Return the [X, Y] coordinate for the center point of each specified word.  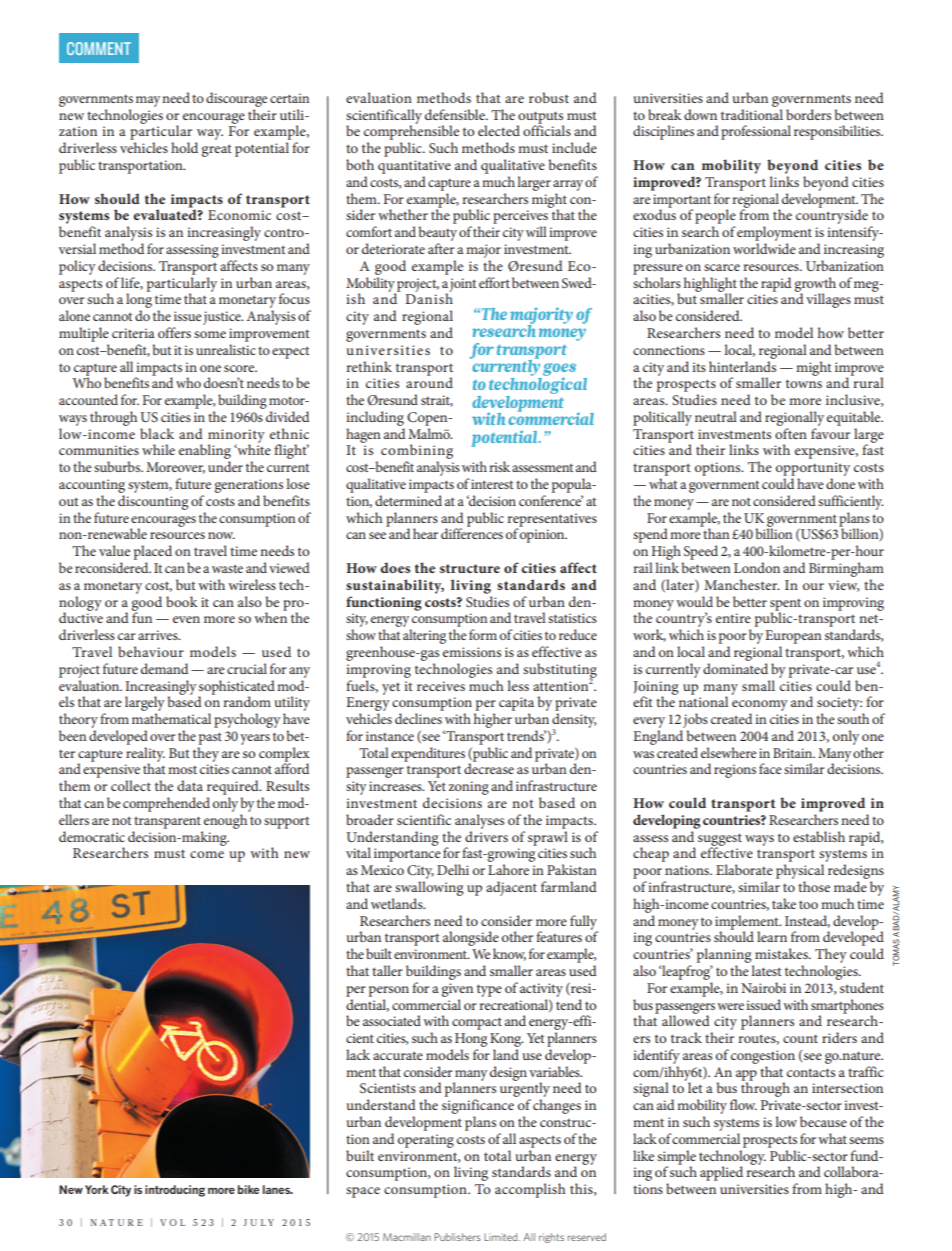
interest [492, 484]
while [158, 449]
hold [184, 147]
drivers [486, 836]
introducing [175, 1191]
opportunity [813, 470]
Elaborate [744, 869]
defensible [456, 114]
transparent [167, 822]
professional [756, 132]
